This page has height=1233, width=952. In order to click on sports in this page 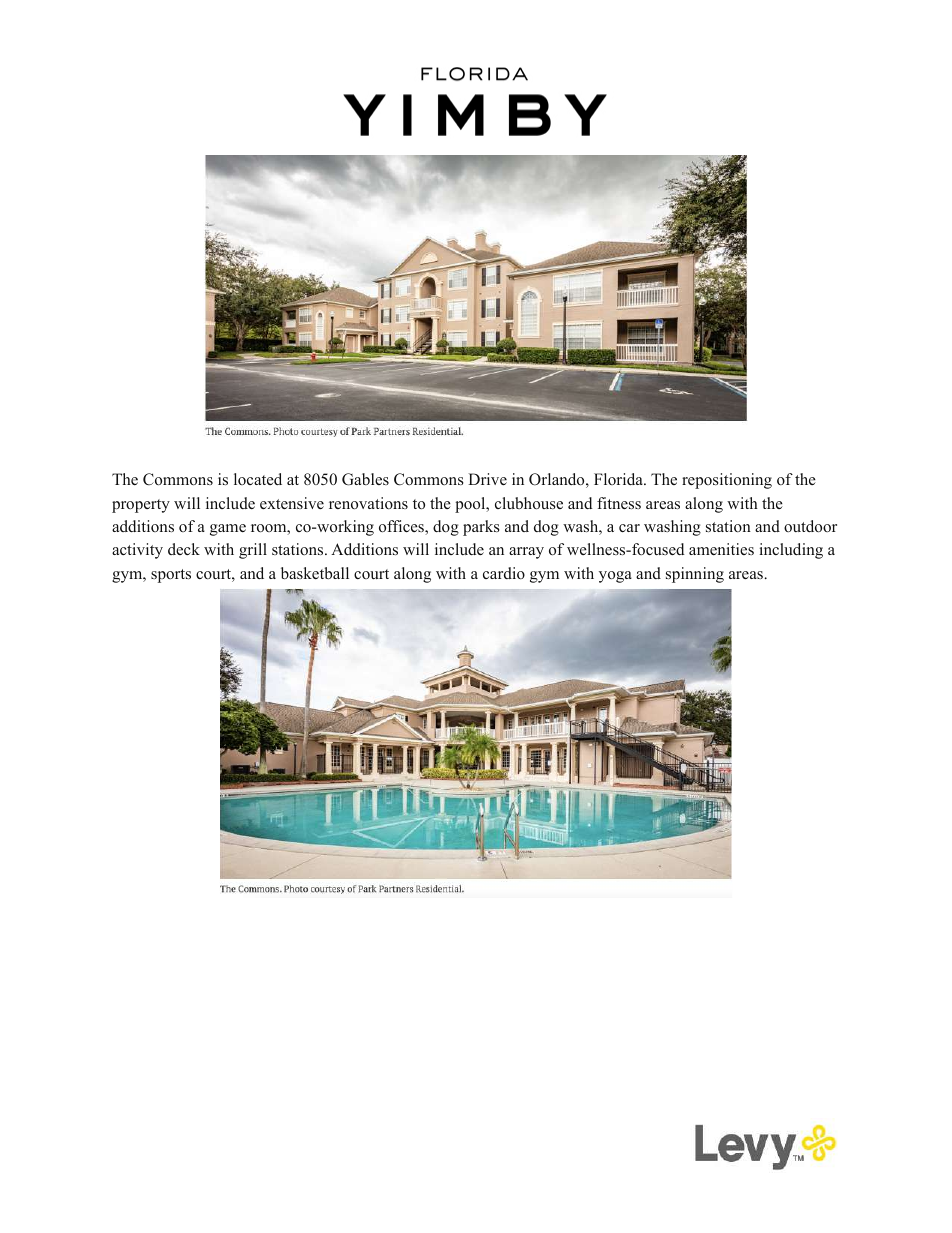, I will do `click(171, 576)`.
